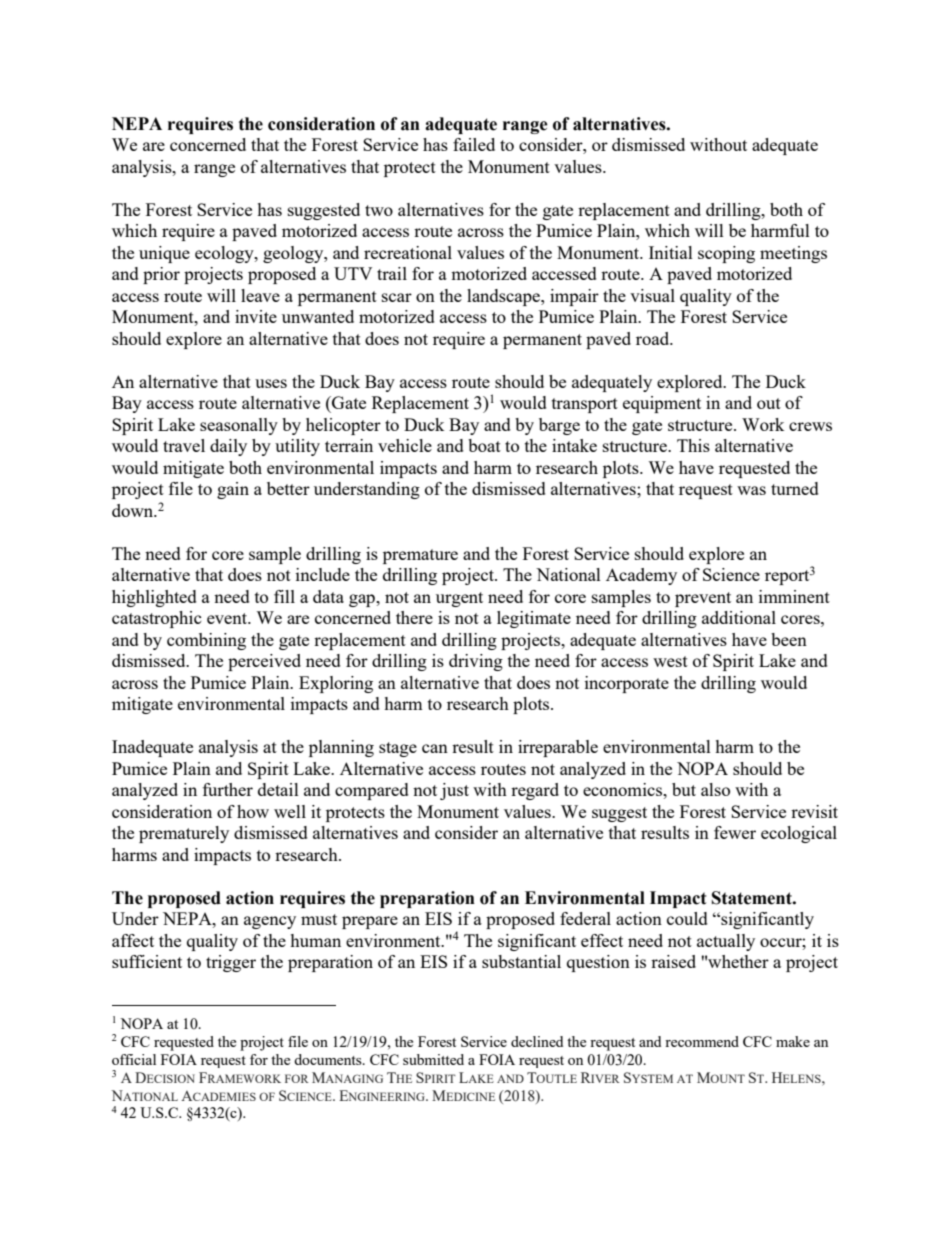 Image resolution: width=952 pixels, height=1233 pixels. Describe the element at coordinates (484, 445) in the document. I see `boat` at that location.
